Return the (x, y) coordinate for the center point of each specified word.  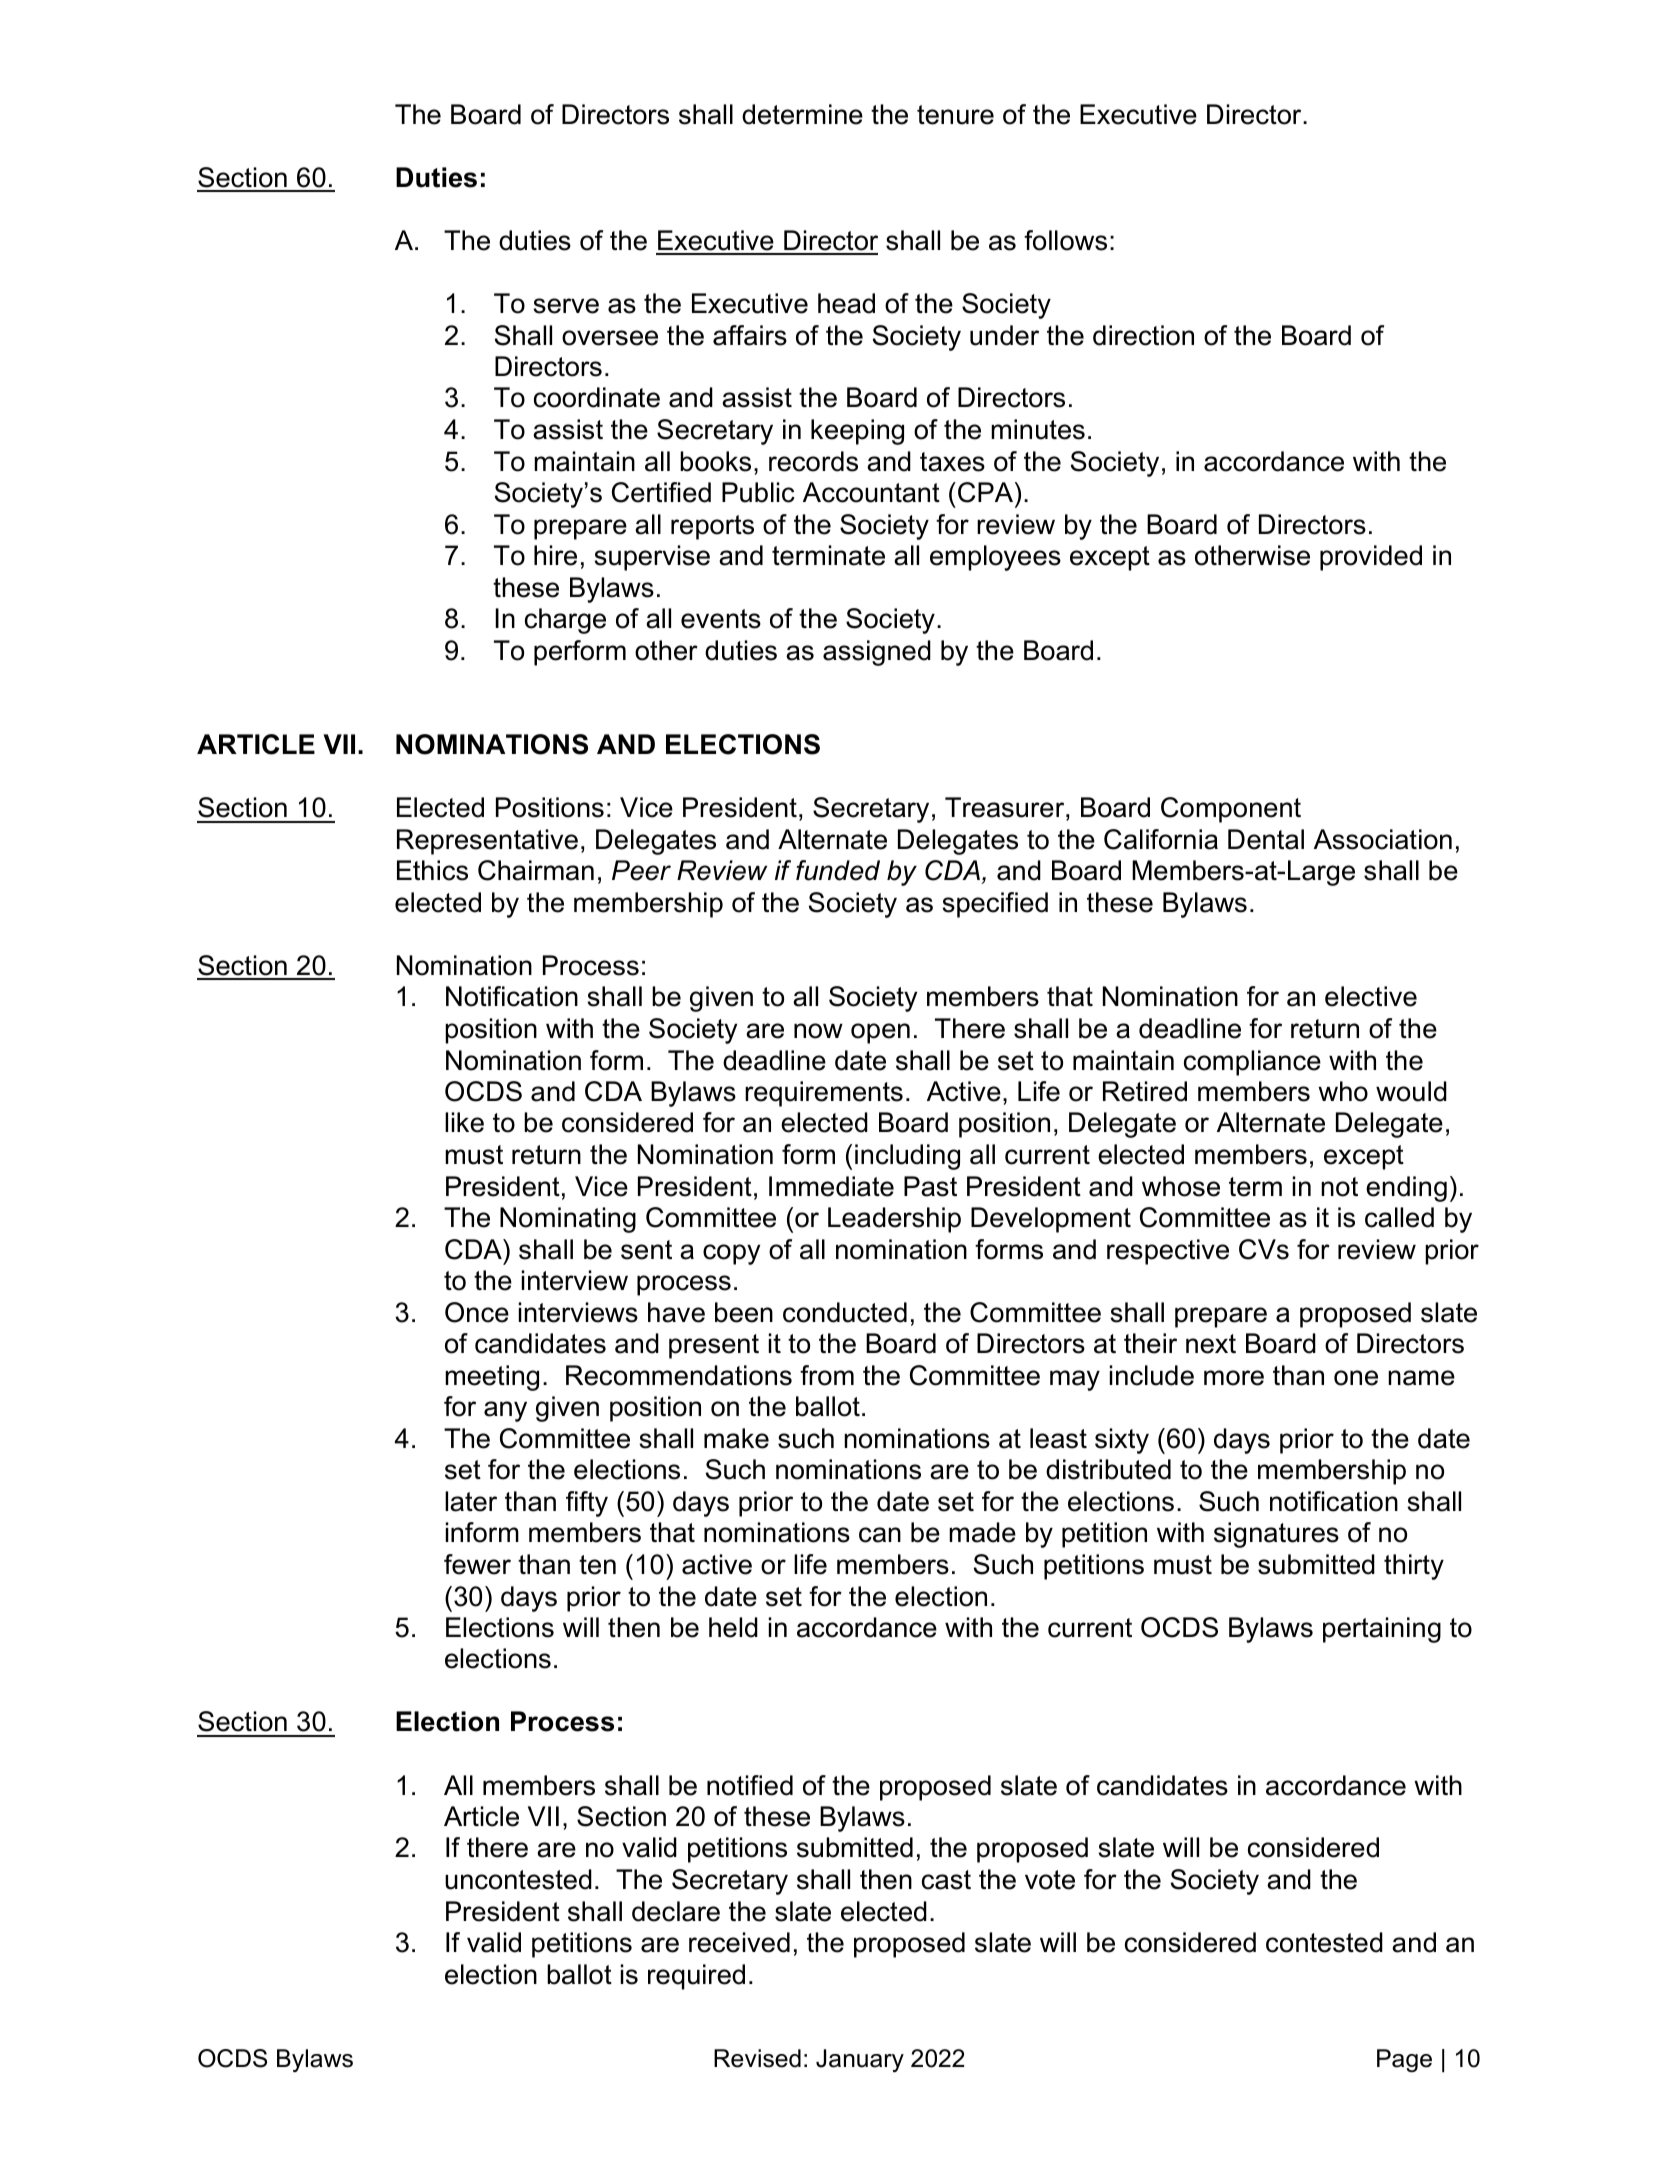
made (982, 1532)
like (464, 1122)
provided (1371, 558)
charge (565, 621)
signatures (1276, 1535)
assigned (877, 653)
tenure (955, 115)
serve (566, 306)
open (880, 1033)
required (696, 1977)
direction (1143, 335)
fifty (587, 1504)
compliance (1252, 1063)
